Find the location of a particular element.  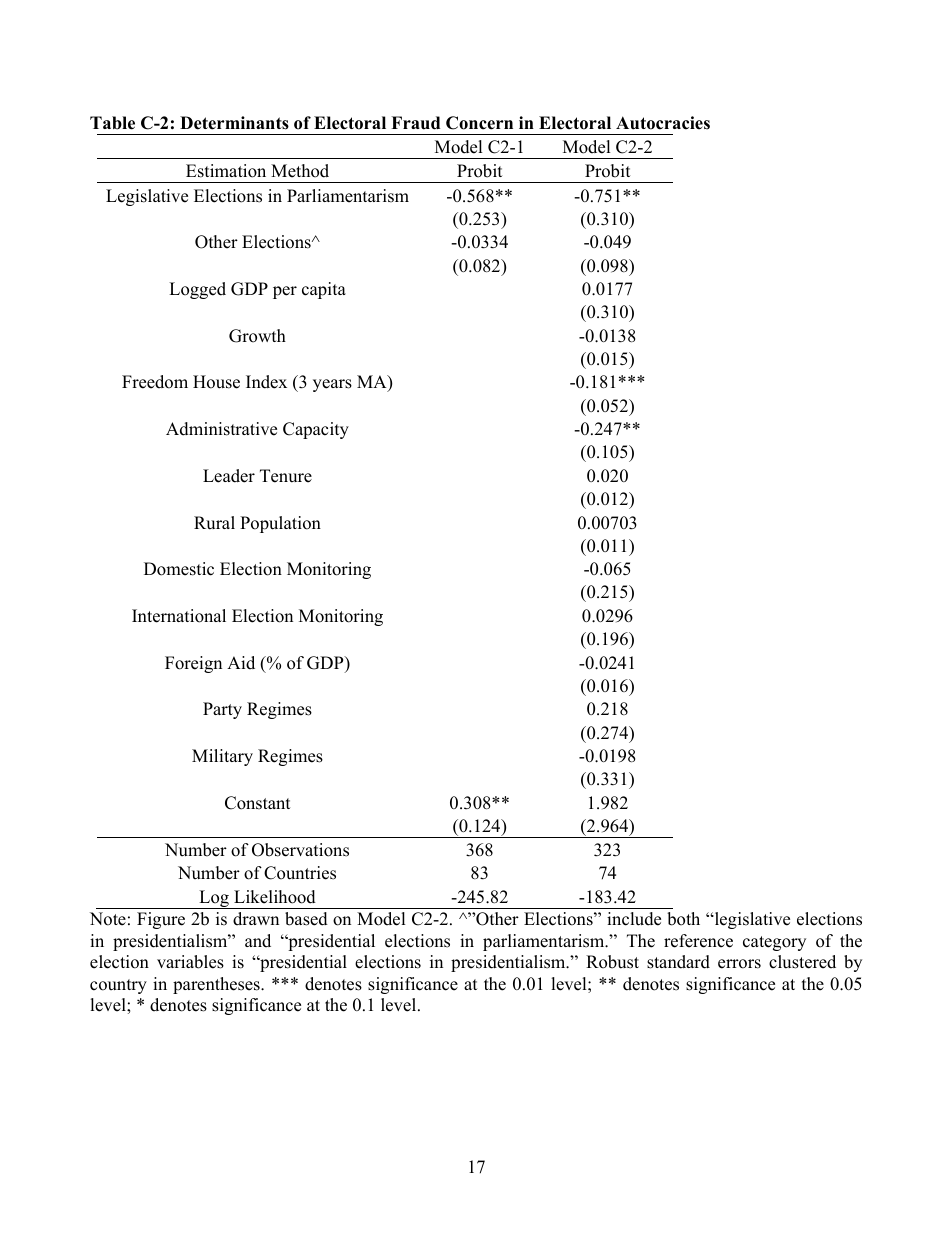

Estimation is located at coordinates (226, 171).
